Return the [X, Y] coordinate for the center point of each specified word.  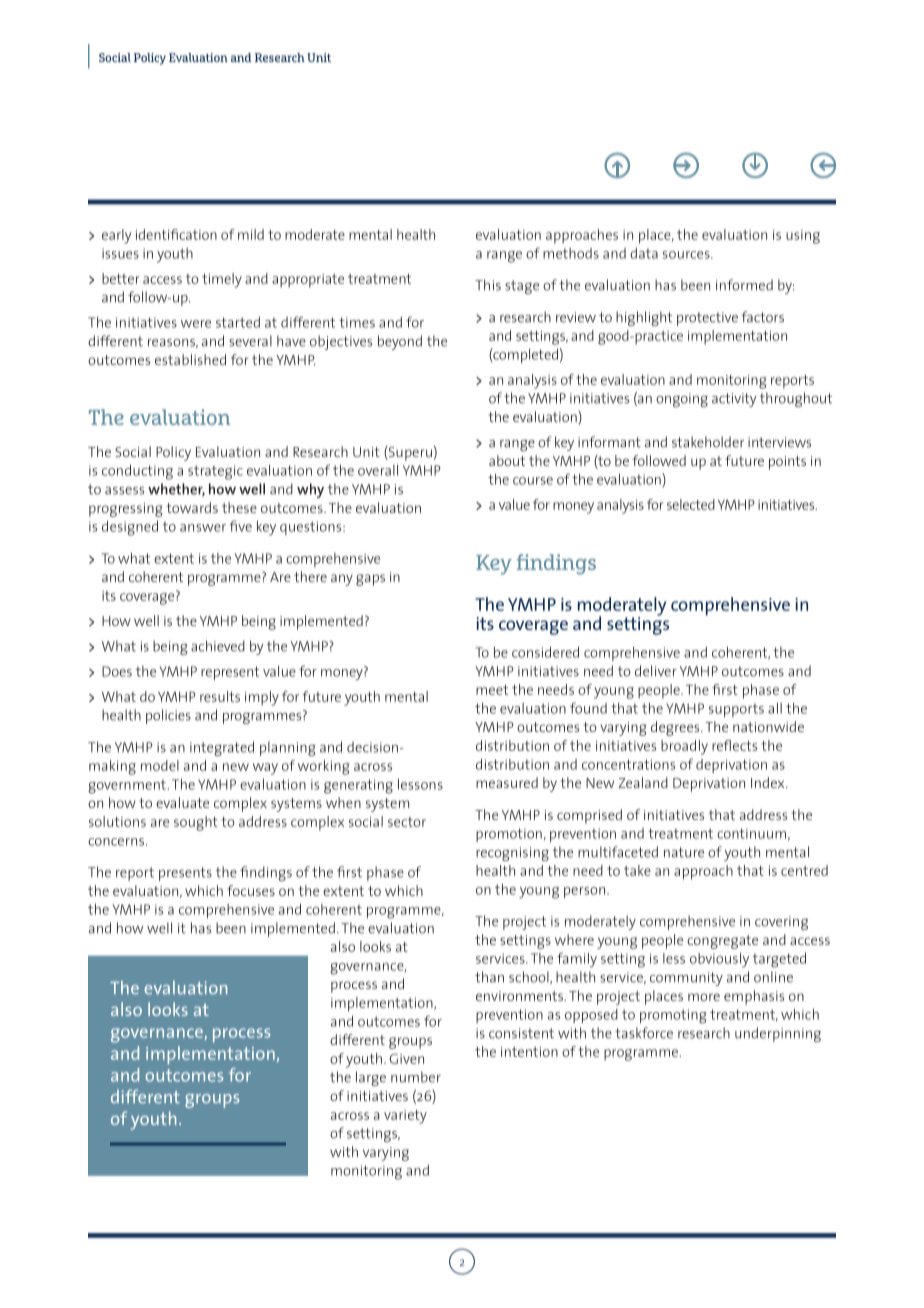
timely [222, 280]
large [371, 1078]
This [488, 285]
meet [492, 690]
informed [744, 285]
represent [230, 673]
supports [736, 710]
